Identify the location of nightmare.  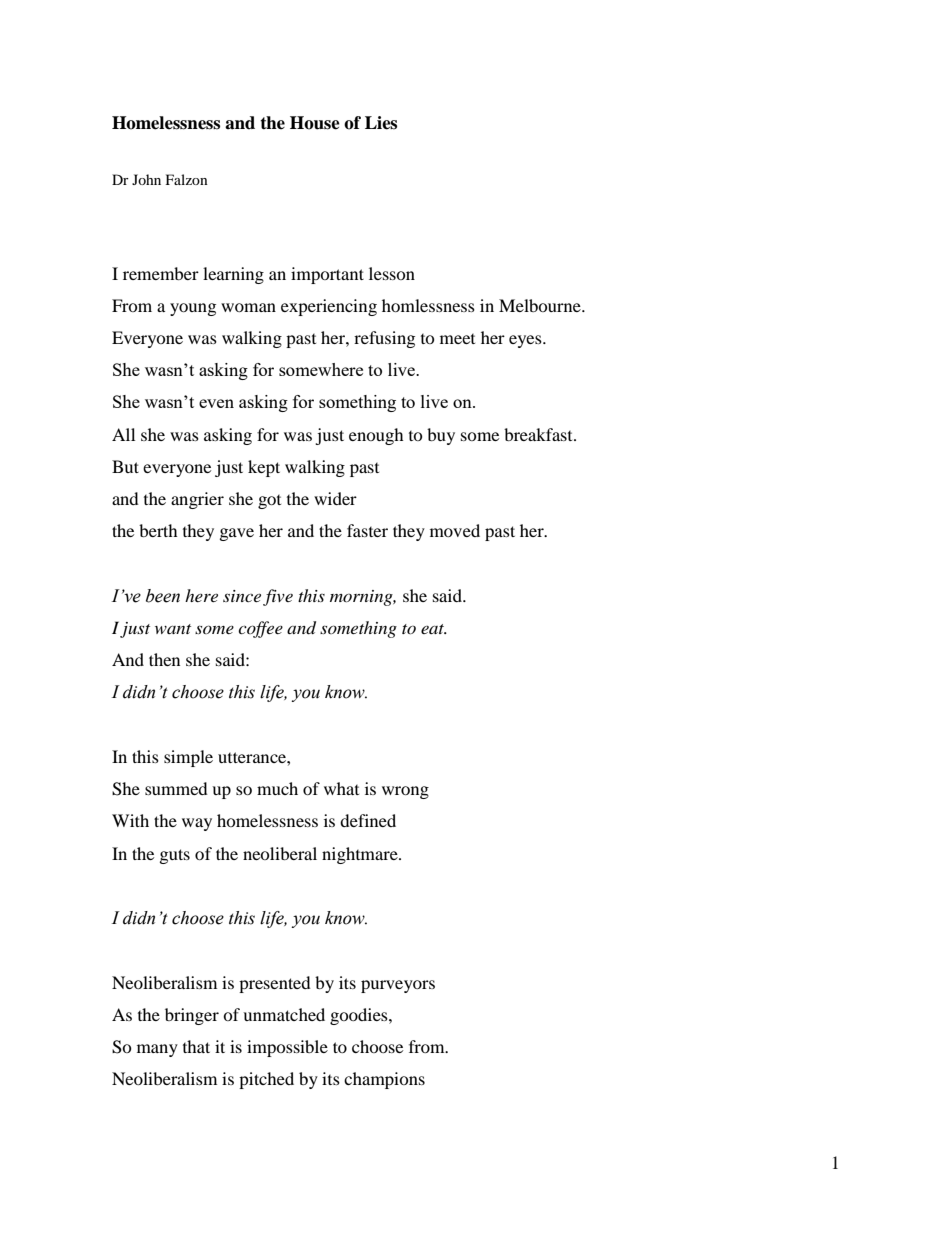
(361, 855).
